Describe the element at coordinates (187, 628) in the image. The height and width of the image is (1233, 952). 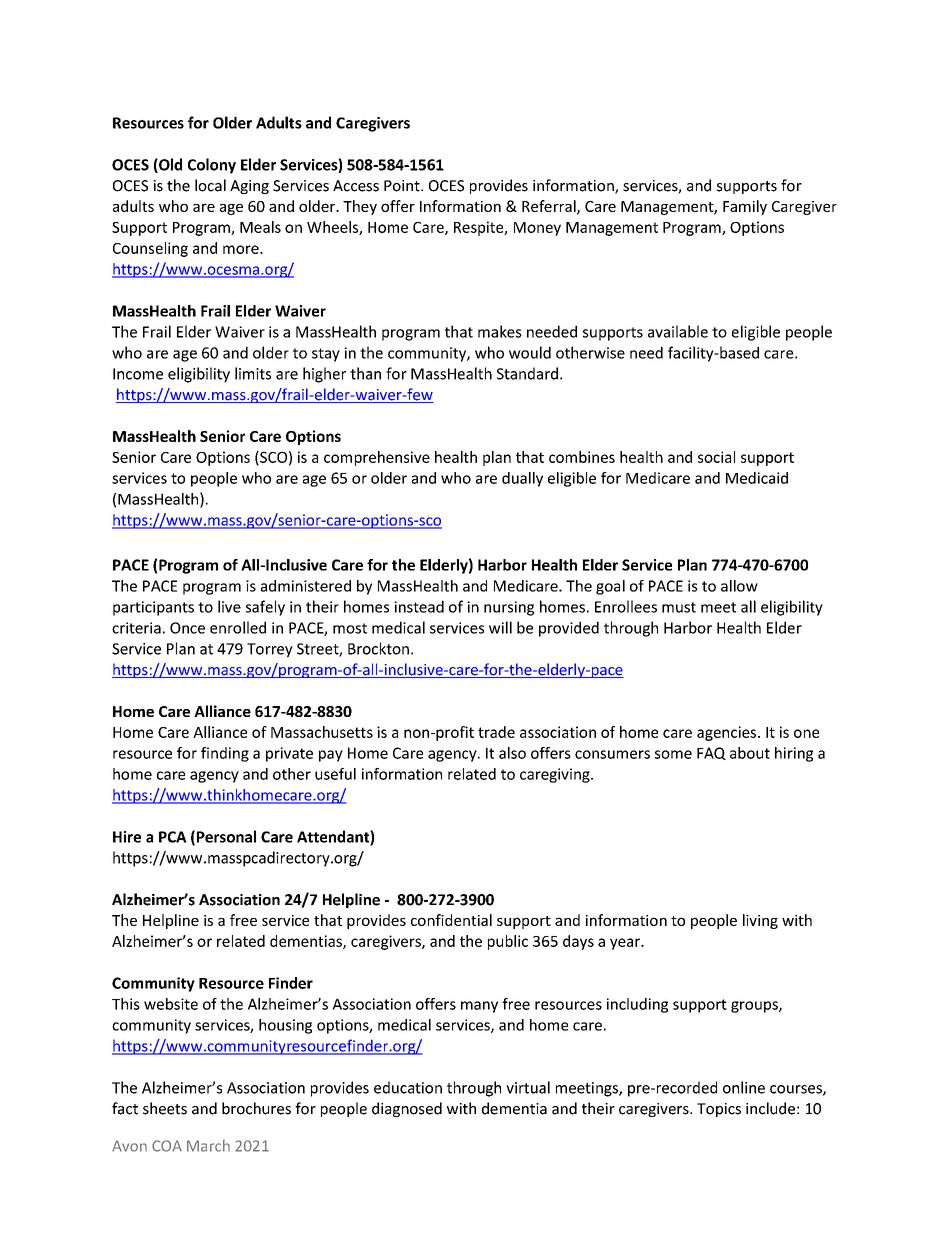
I see `Once` at that location.
